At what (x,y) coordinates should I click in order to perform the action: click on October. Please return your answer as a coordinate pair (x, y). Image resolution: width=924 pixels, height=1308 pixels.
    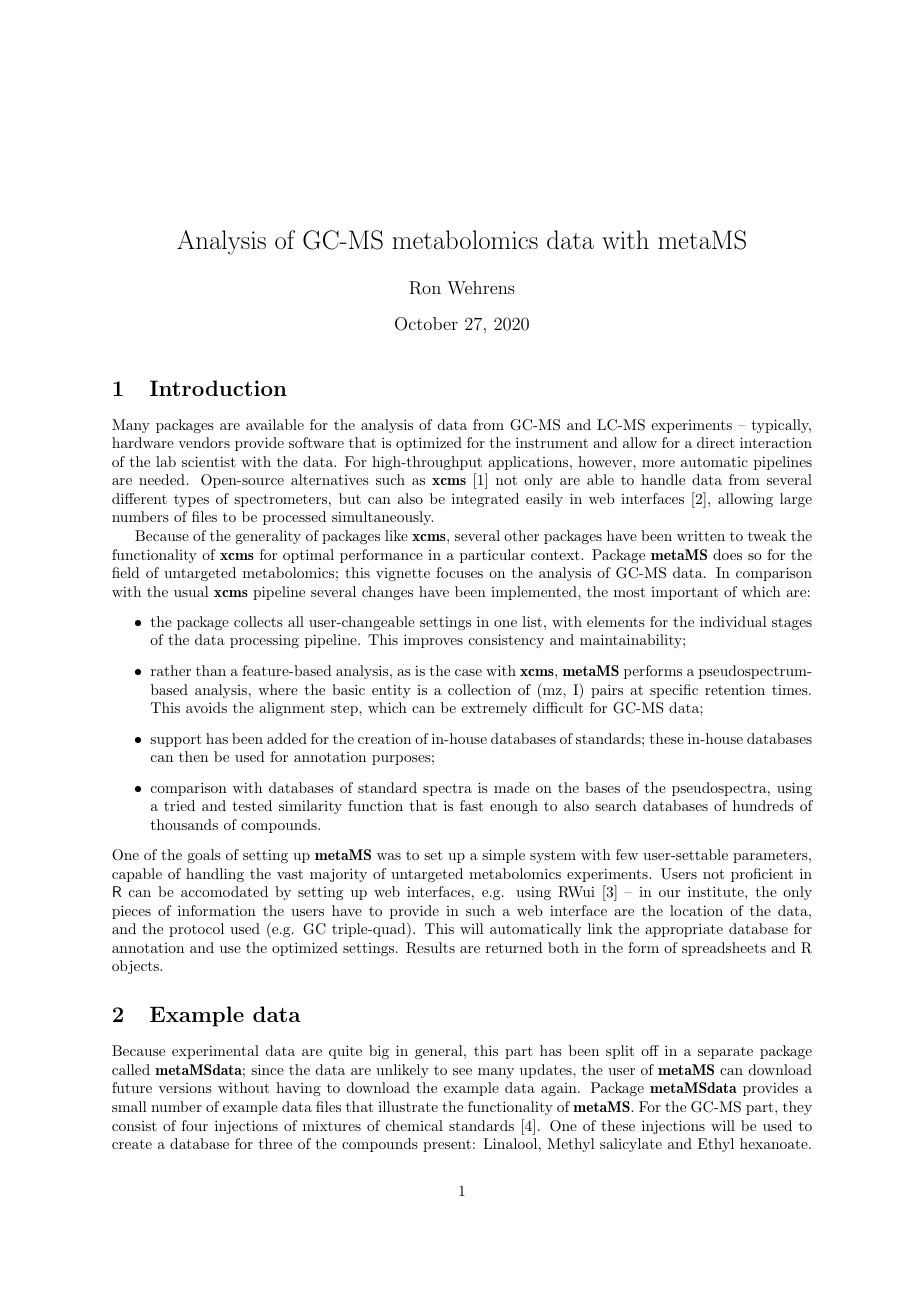
    Looking at the image, I should click on (426, 324).
